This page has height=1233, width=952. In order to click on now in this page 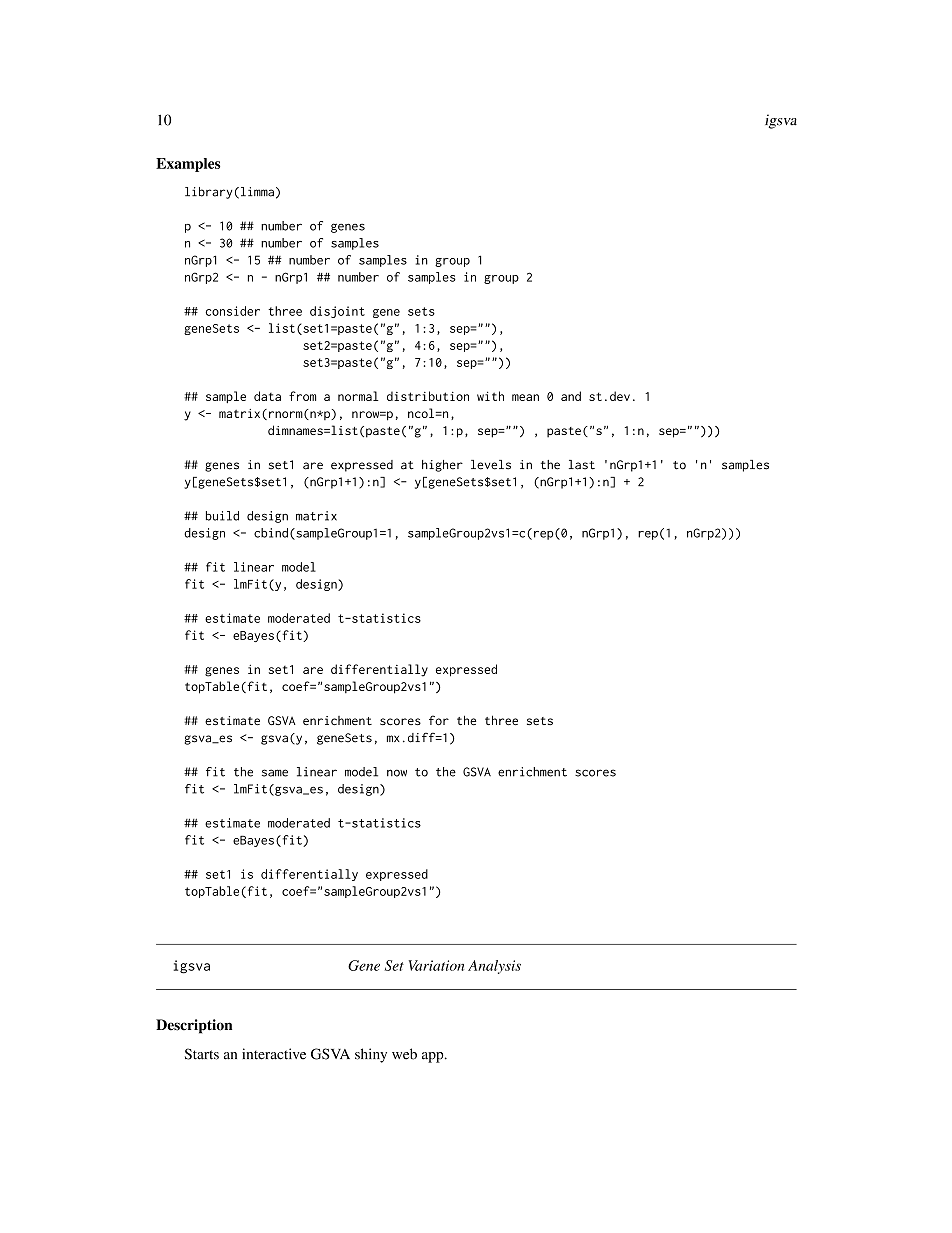, I will do `click(397, 773)`.
